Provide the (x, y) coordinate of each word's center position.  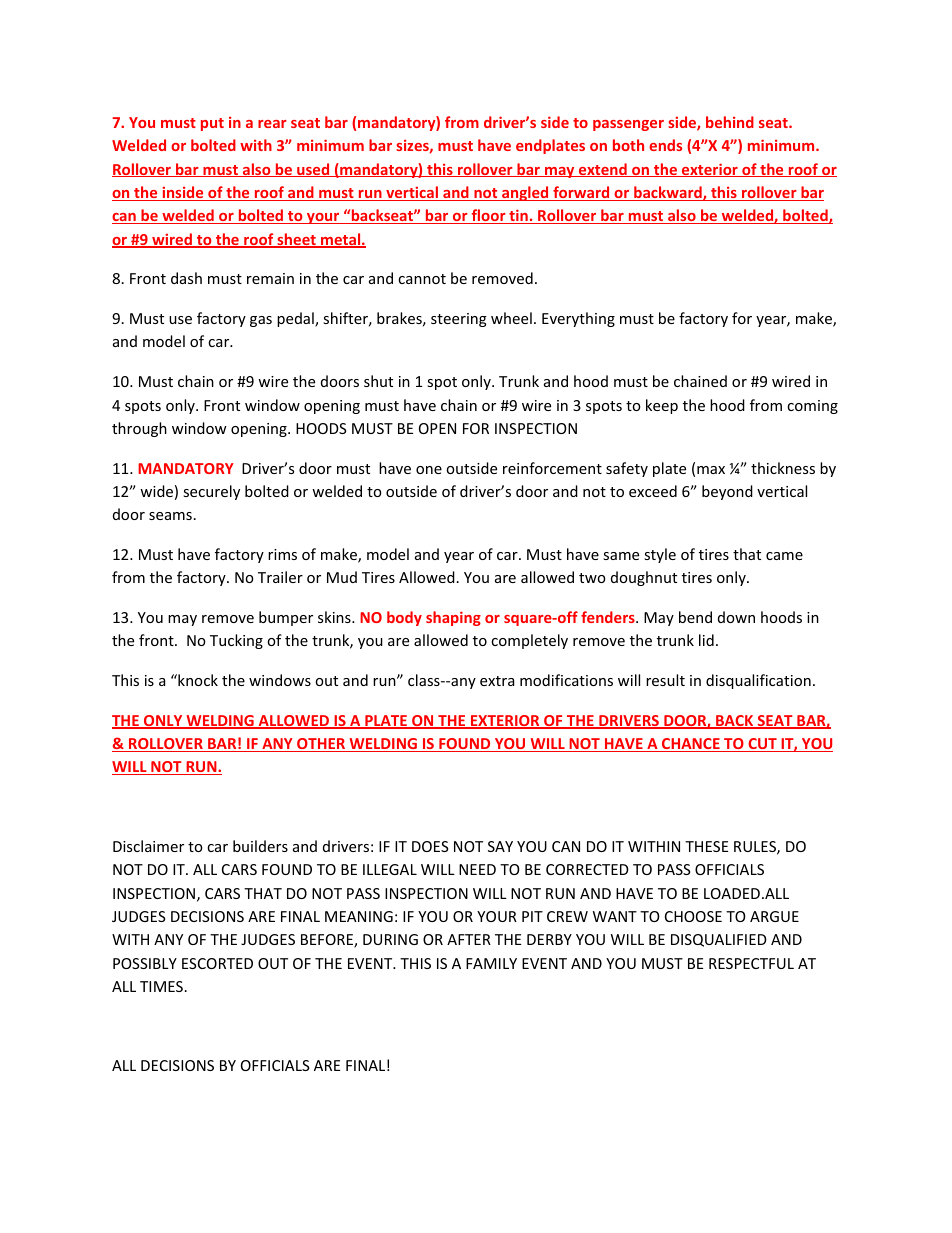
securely (211, 492)
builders (260, 846)
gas (261, 321)
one (429, 470)
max (711, 470)
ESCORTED (217, 963)
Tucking (236, 641)
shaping (453, 618)
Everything (578, 319)
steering (459, 320)
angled (525, 193)
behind (730, 122)
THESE (706, 846)
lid (706, 640)
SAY (500, 846)
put (212, 124)
